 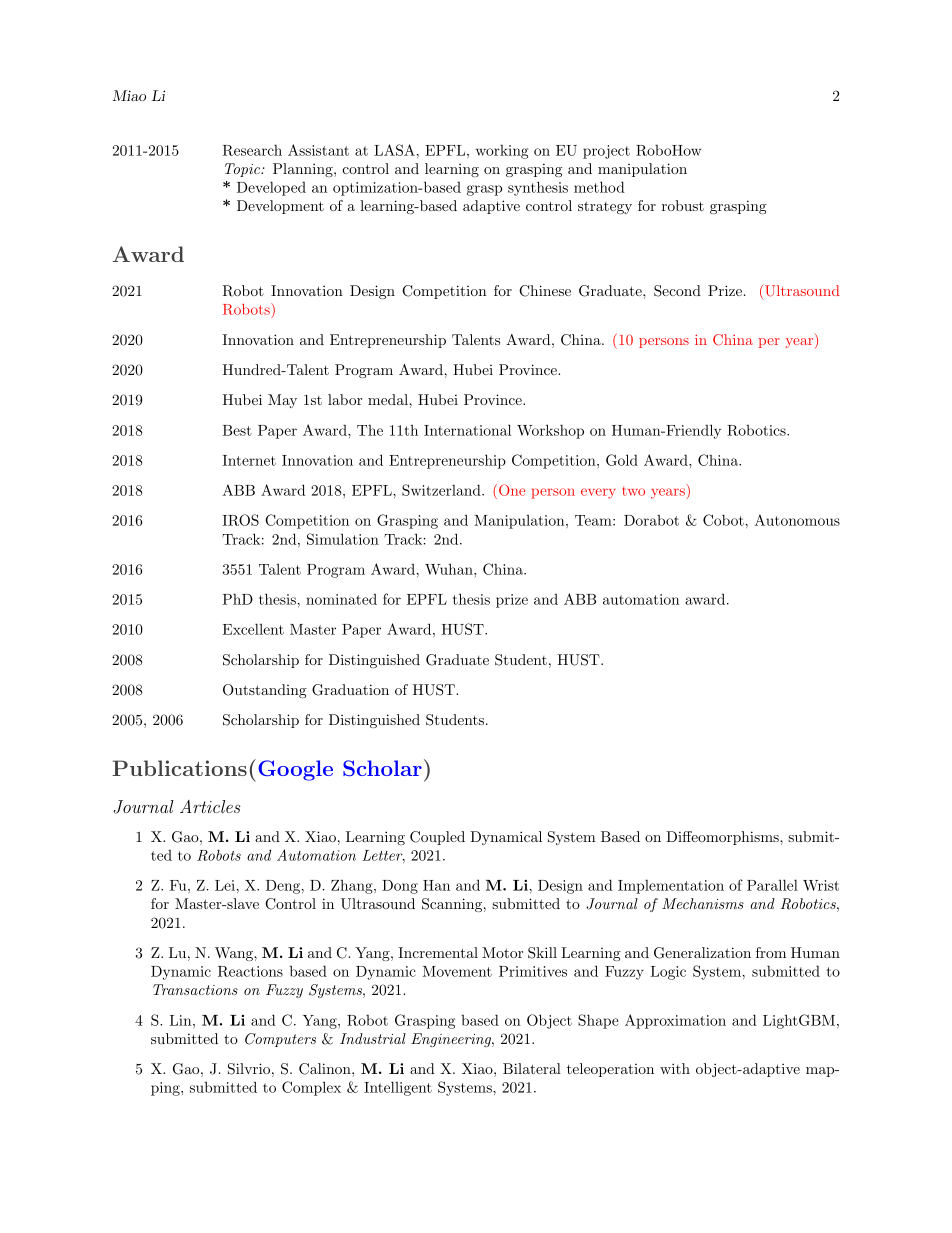 I want to click on working, so click(x=502, y=152).
